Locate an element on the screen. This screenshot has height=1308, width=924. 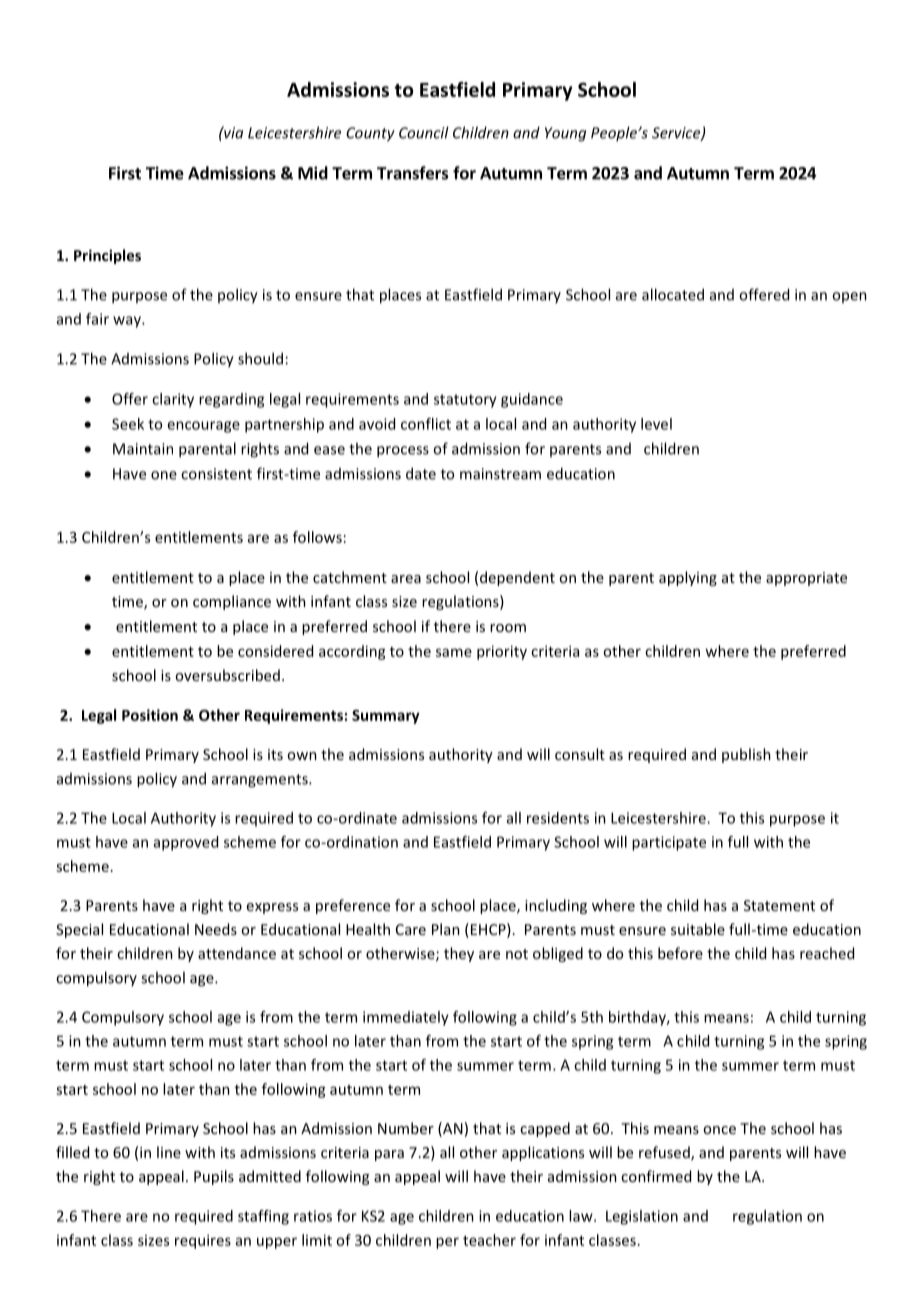
approved is located at coordinates (186, 843).
